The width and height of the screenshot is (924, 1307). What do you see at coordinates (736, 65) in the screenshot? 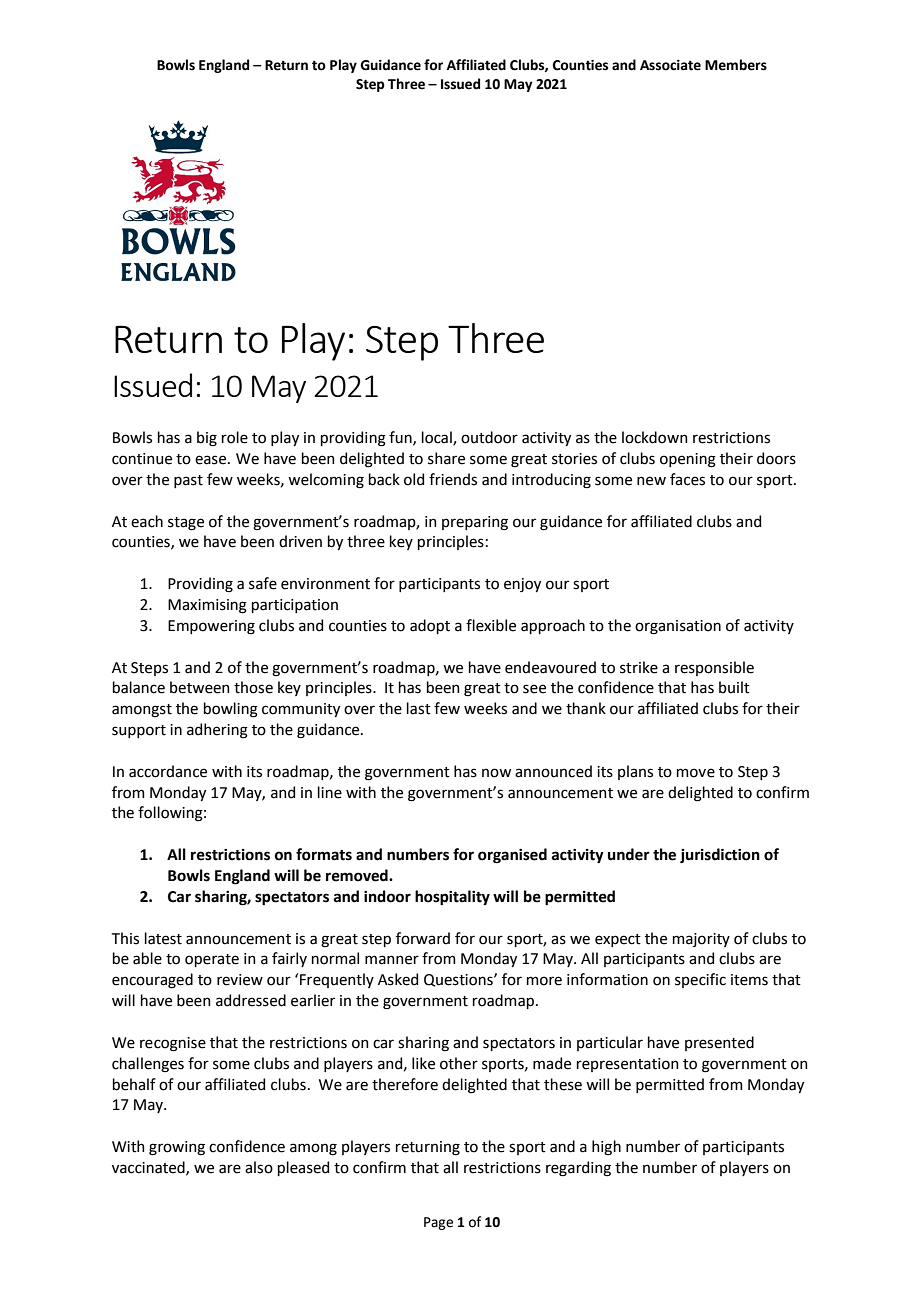
I see `Members` at bounding box center [736, 65].
